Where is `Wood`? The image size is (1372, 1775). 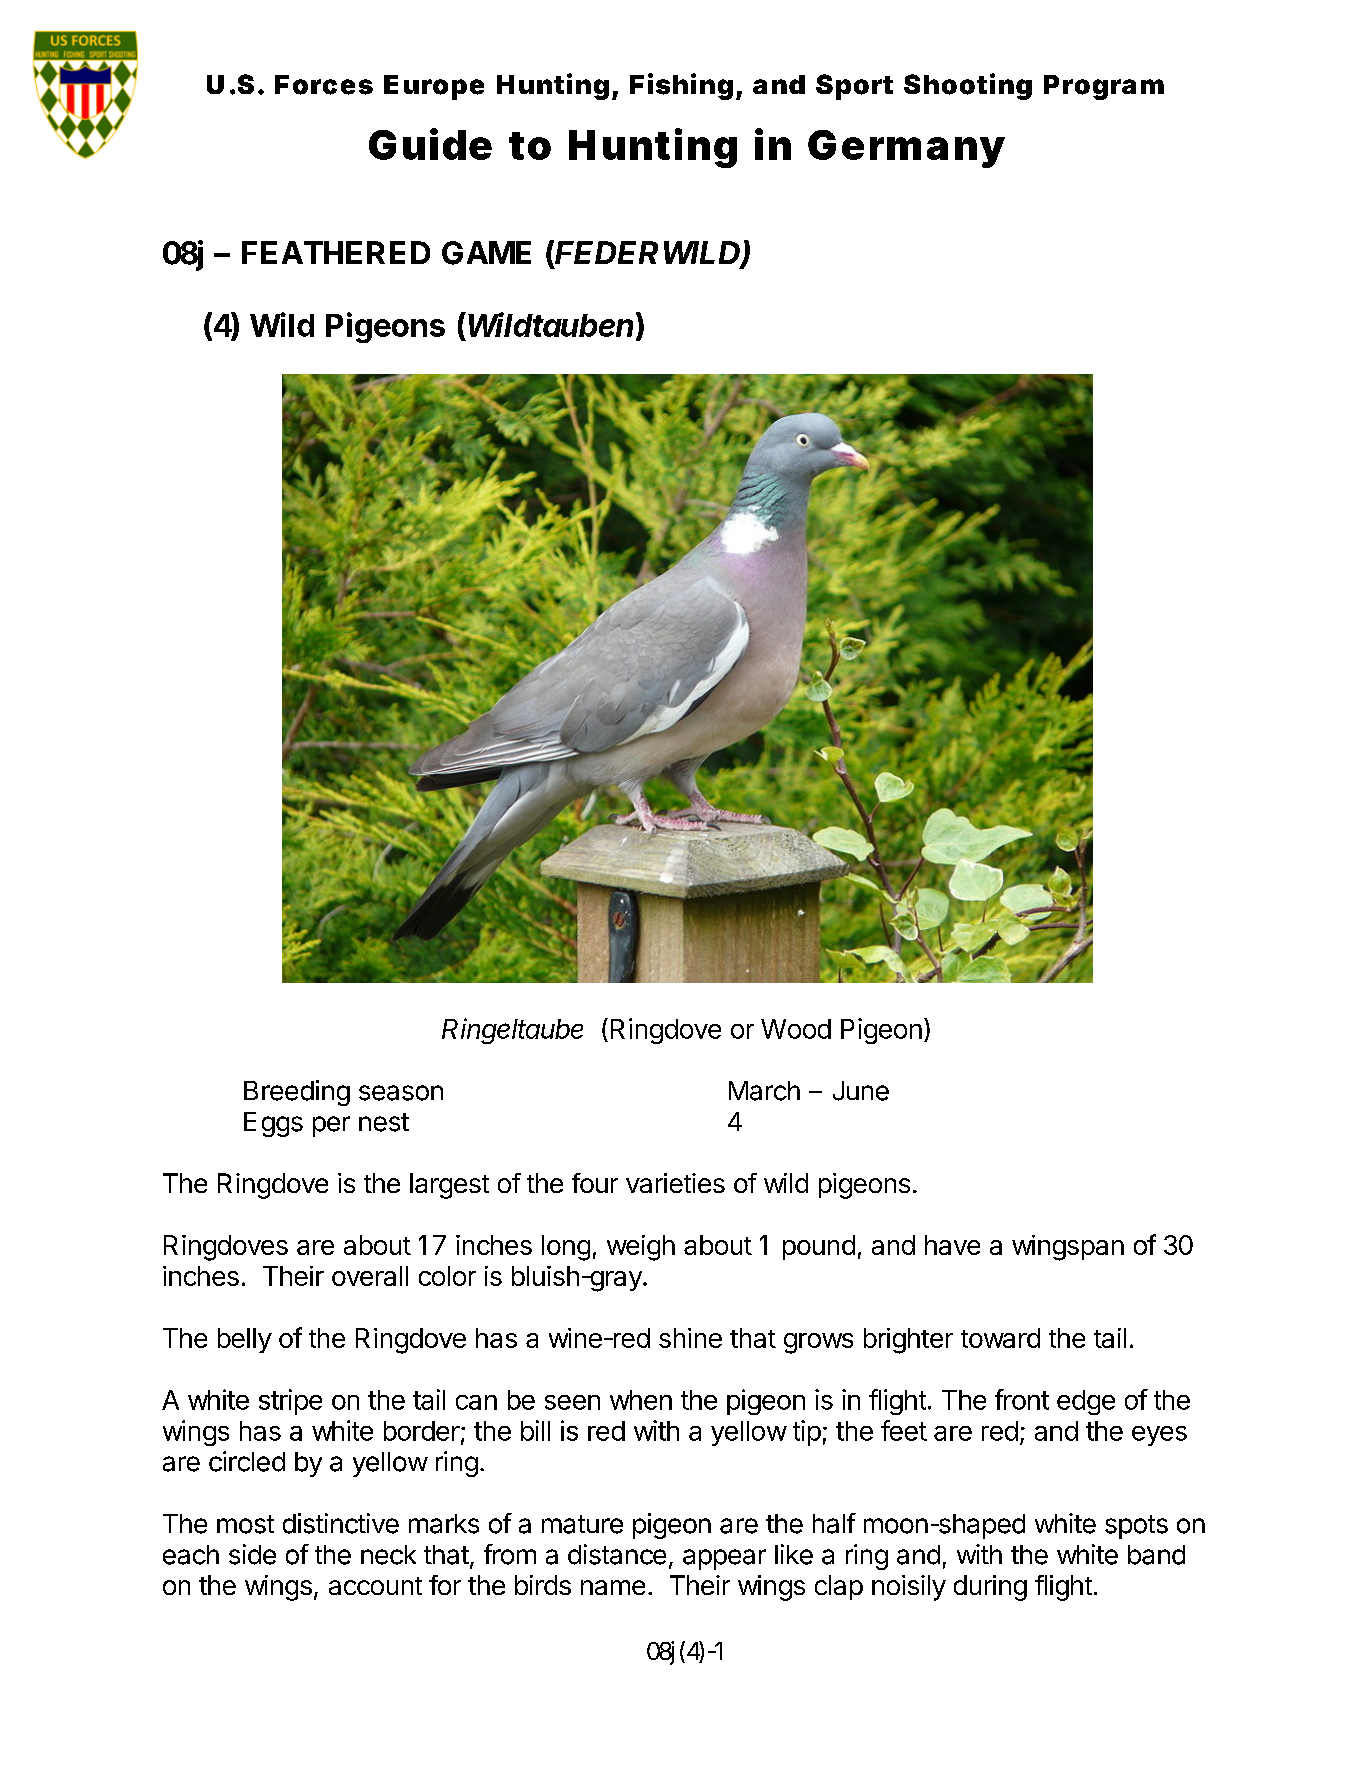 Wood is located at coordinates (796, 1029).
